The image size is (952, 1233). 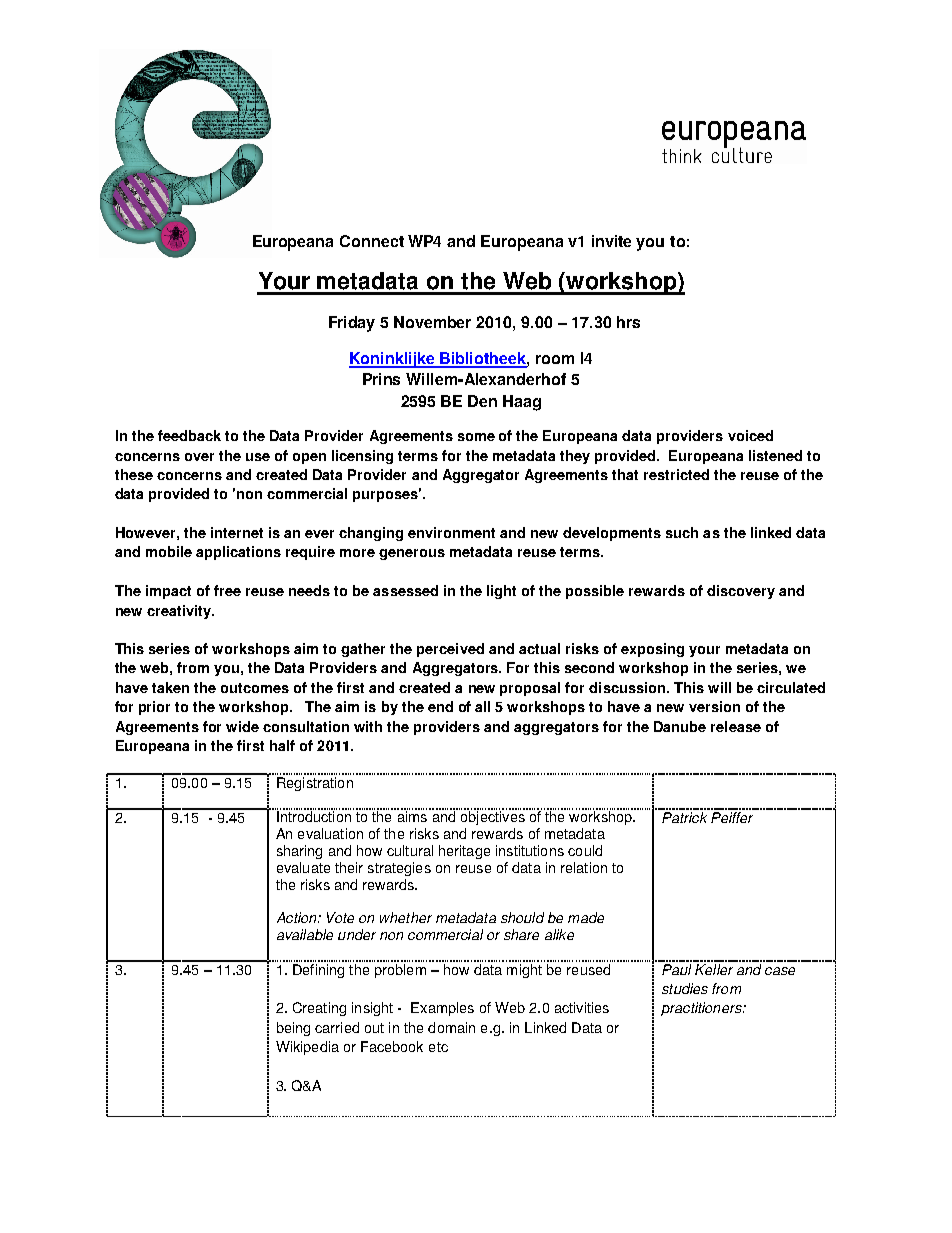 I want to click on Connect, so click(x=372, y=241).
